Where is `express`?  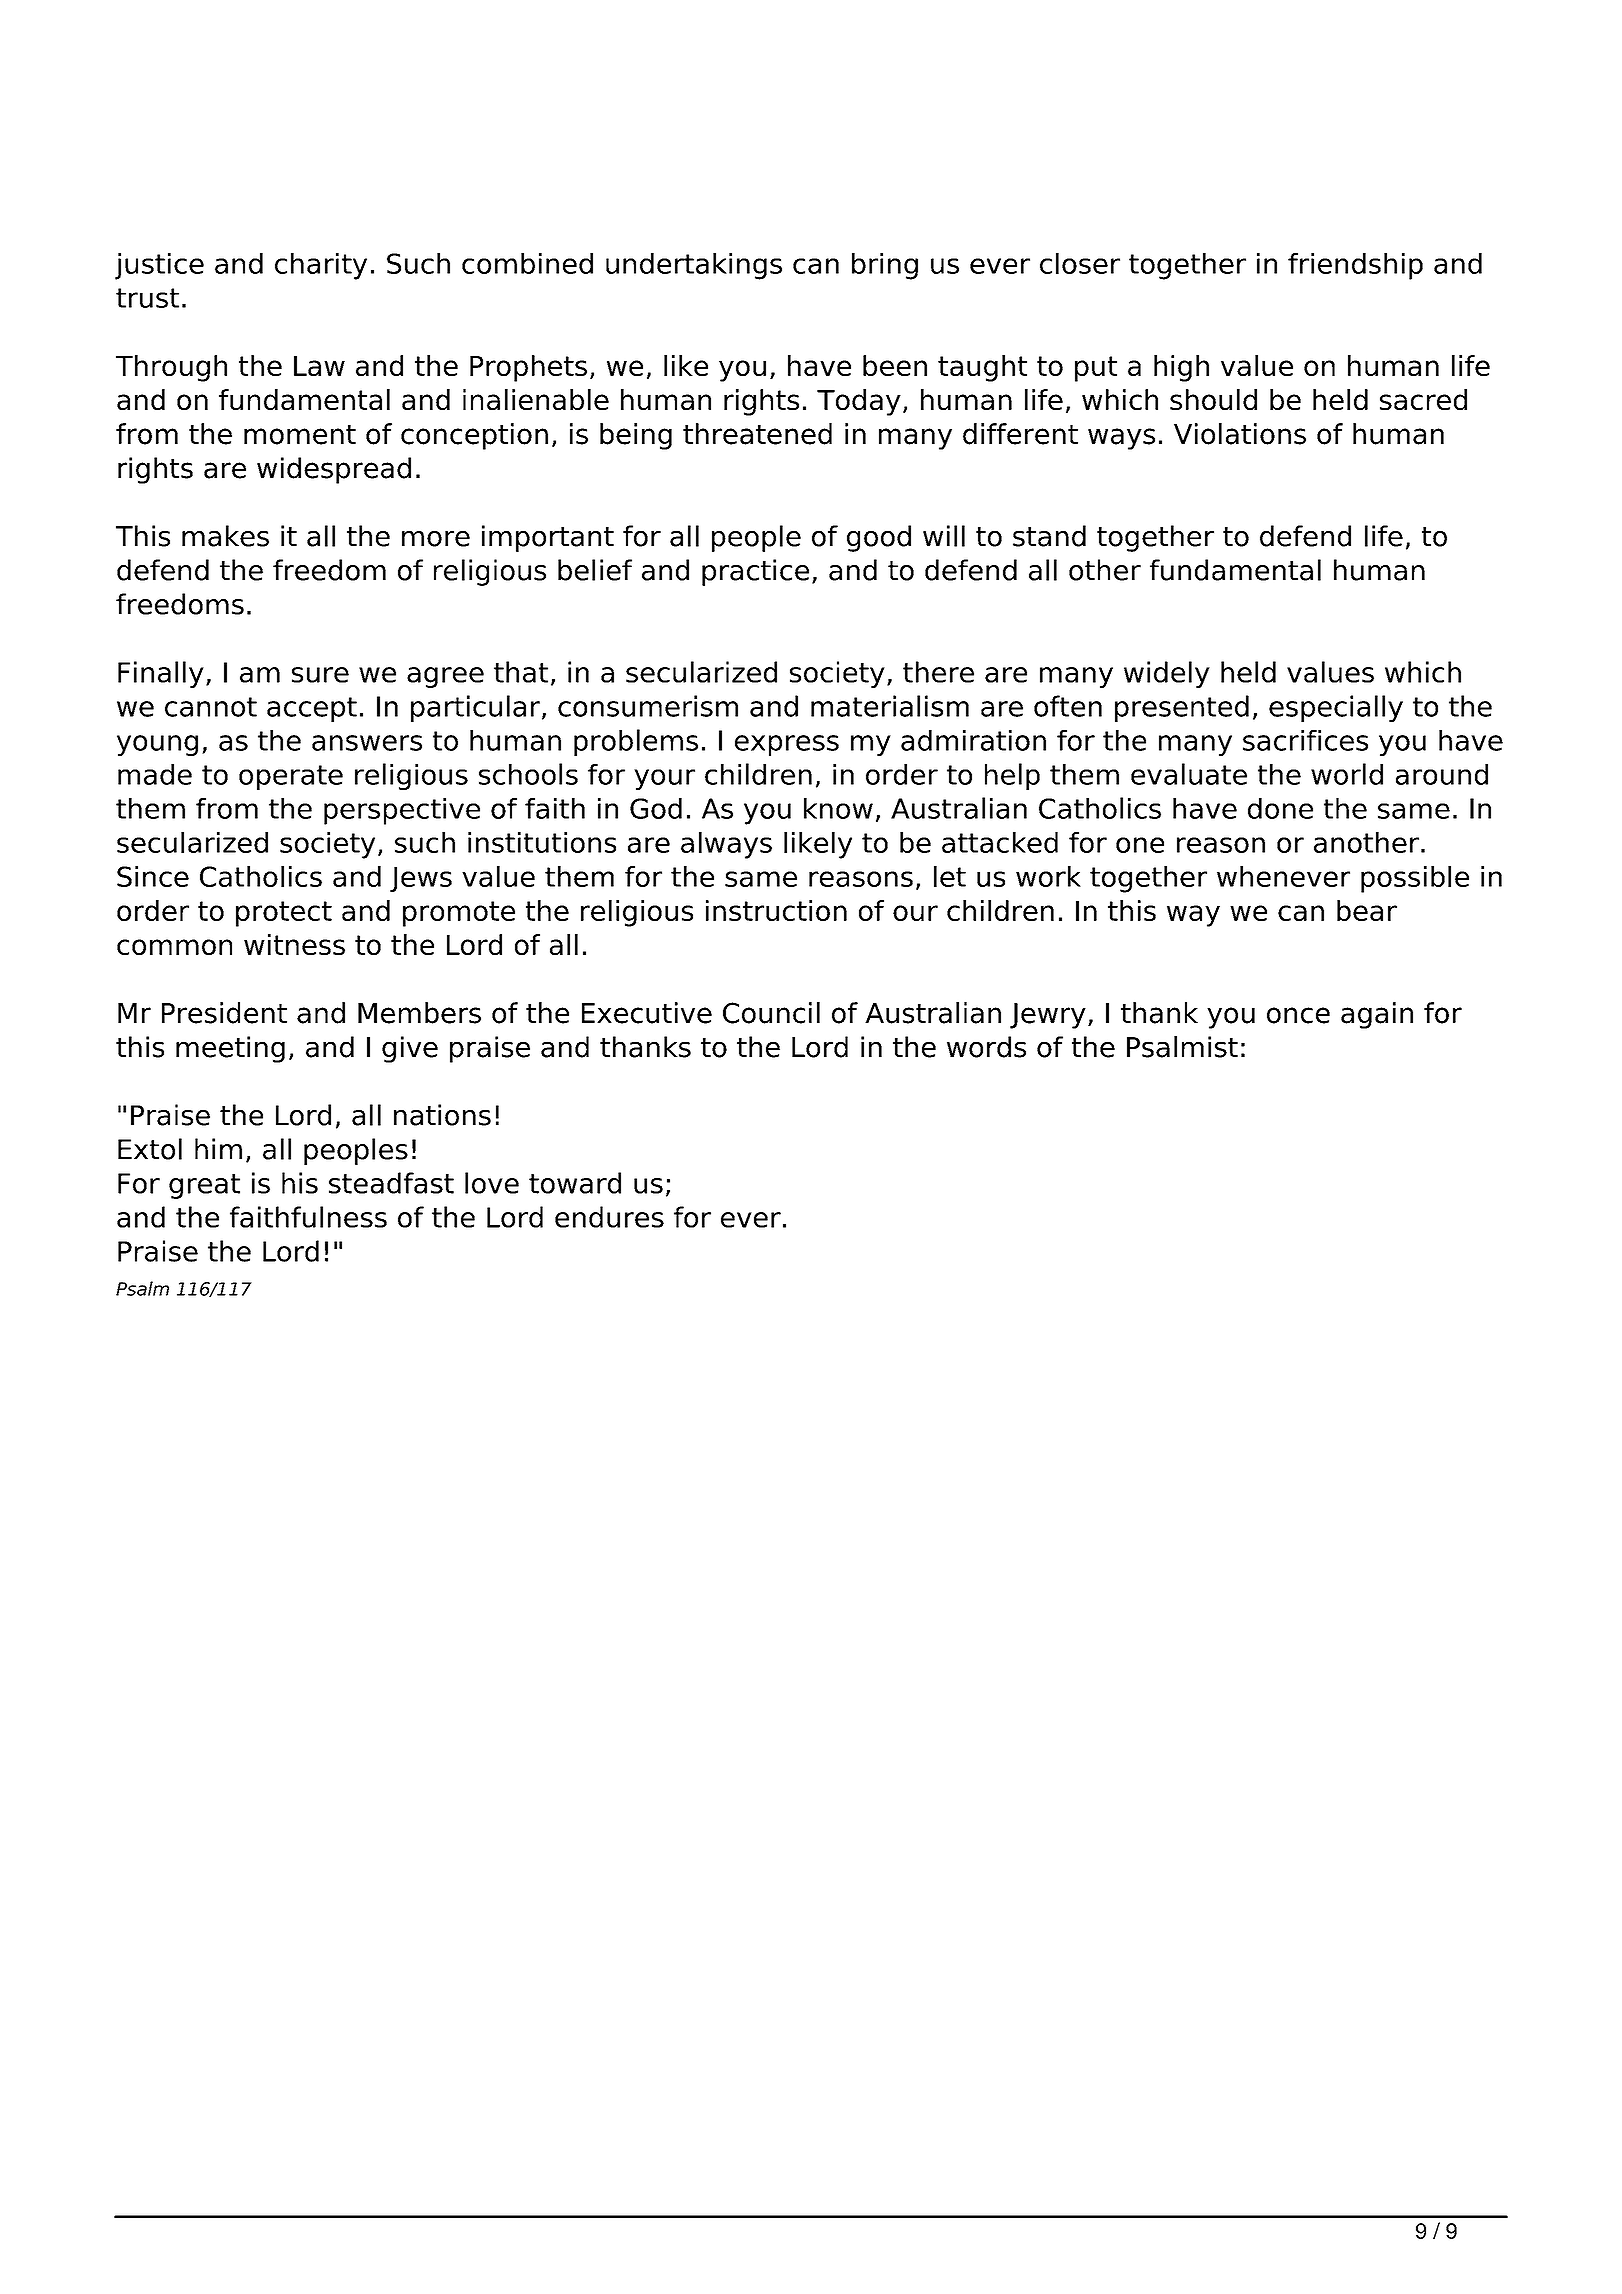 express is located at coordinates (787, 745).
